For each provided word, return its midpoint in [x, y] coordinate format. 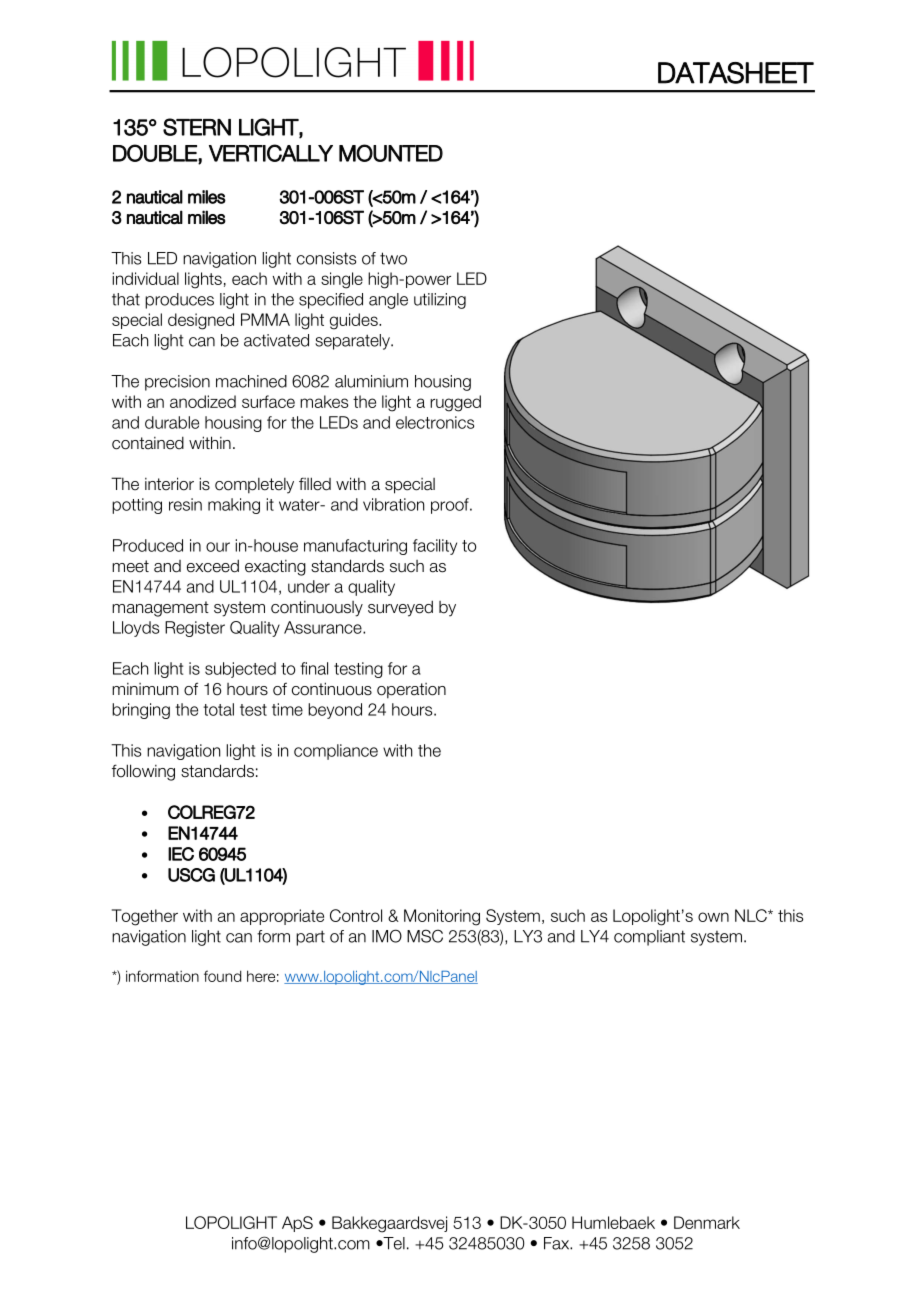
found [222, 976]
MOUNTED [391, 153]
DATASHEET [736, 73]
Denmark [707, 1222]
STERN [197, 127]
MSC [425, 936]
